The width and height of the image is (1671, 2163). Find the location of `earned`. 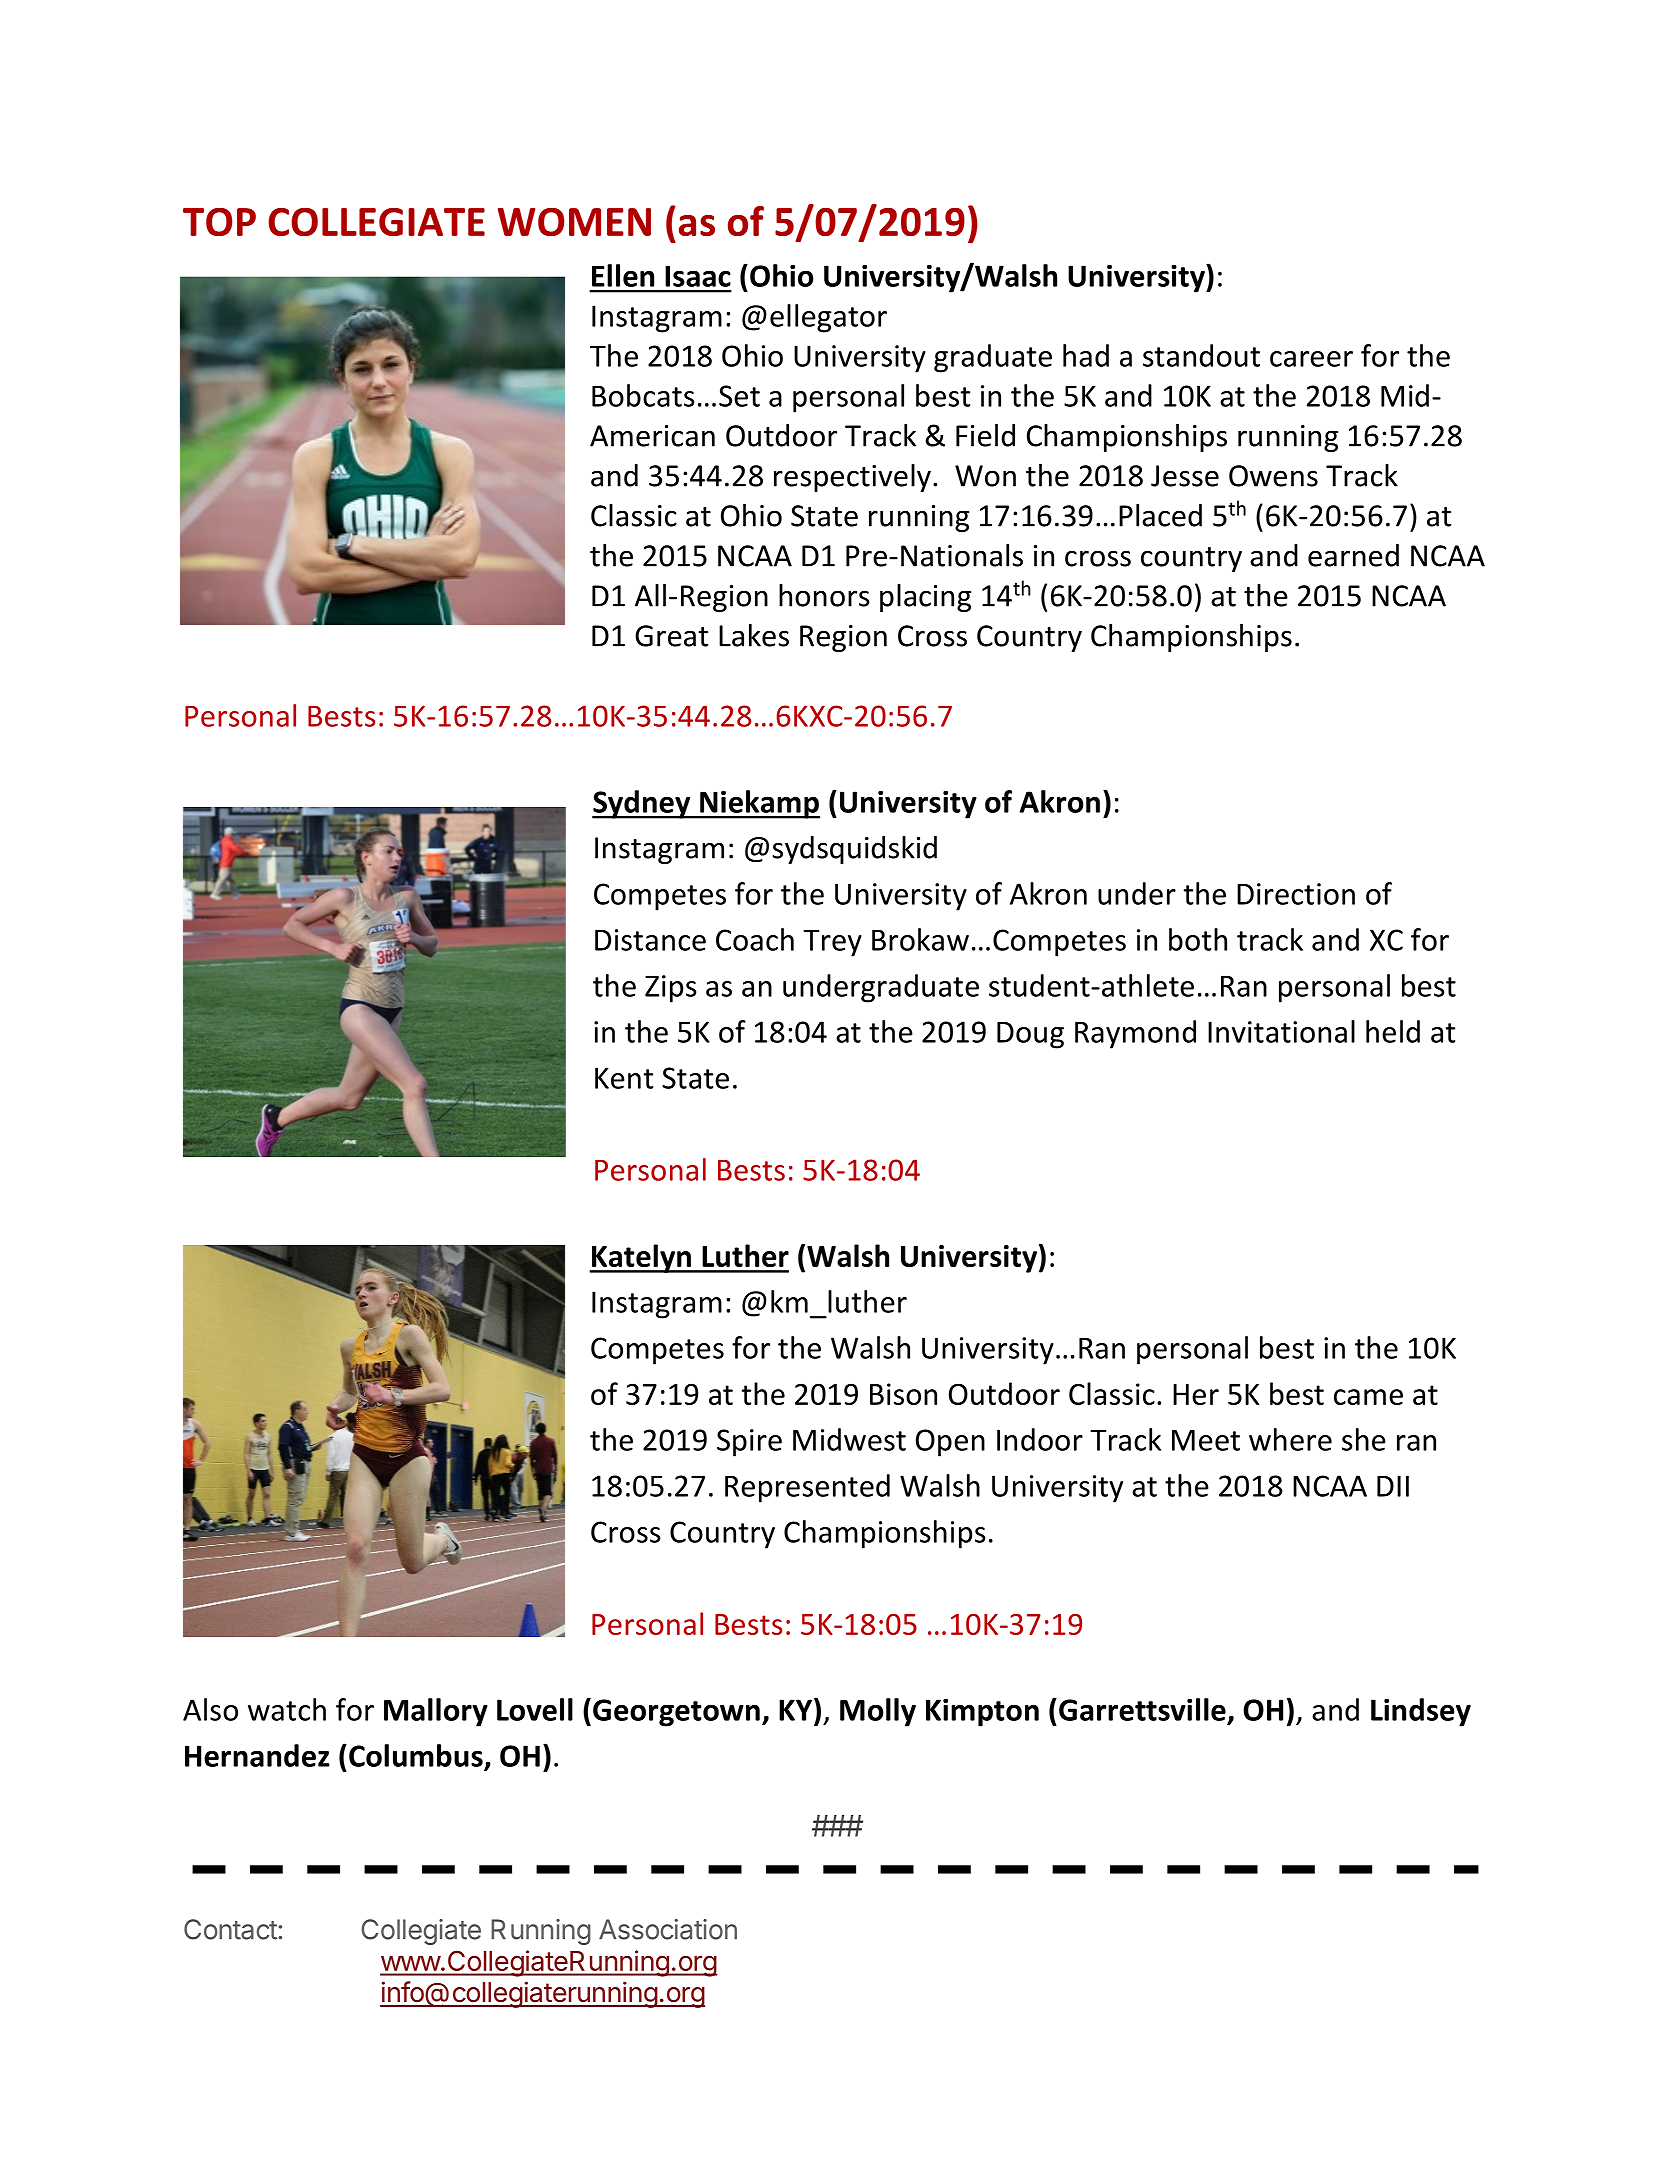

earned is located at coordinates (1353, 555).
